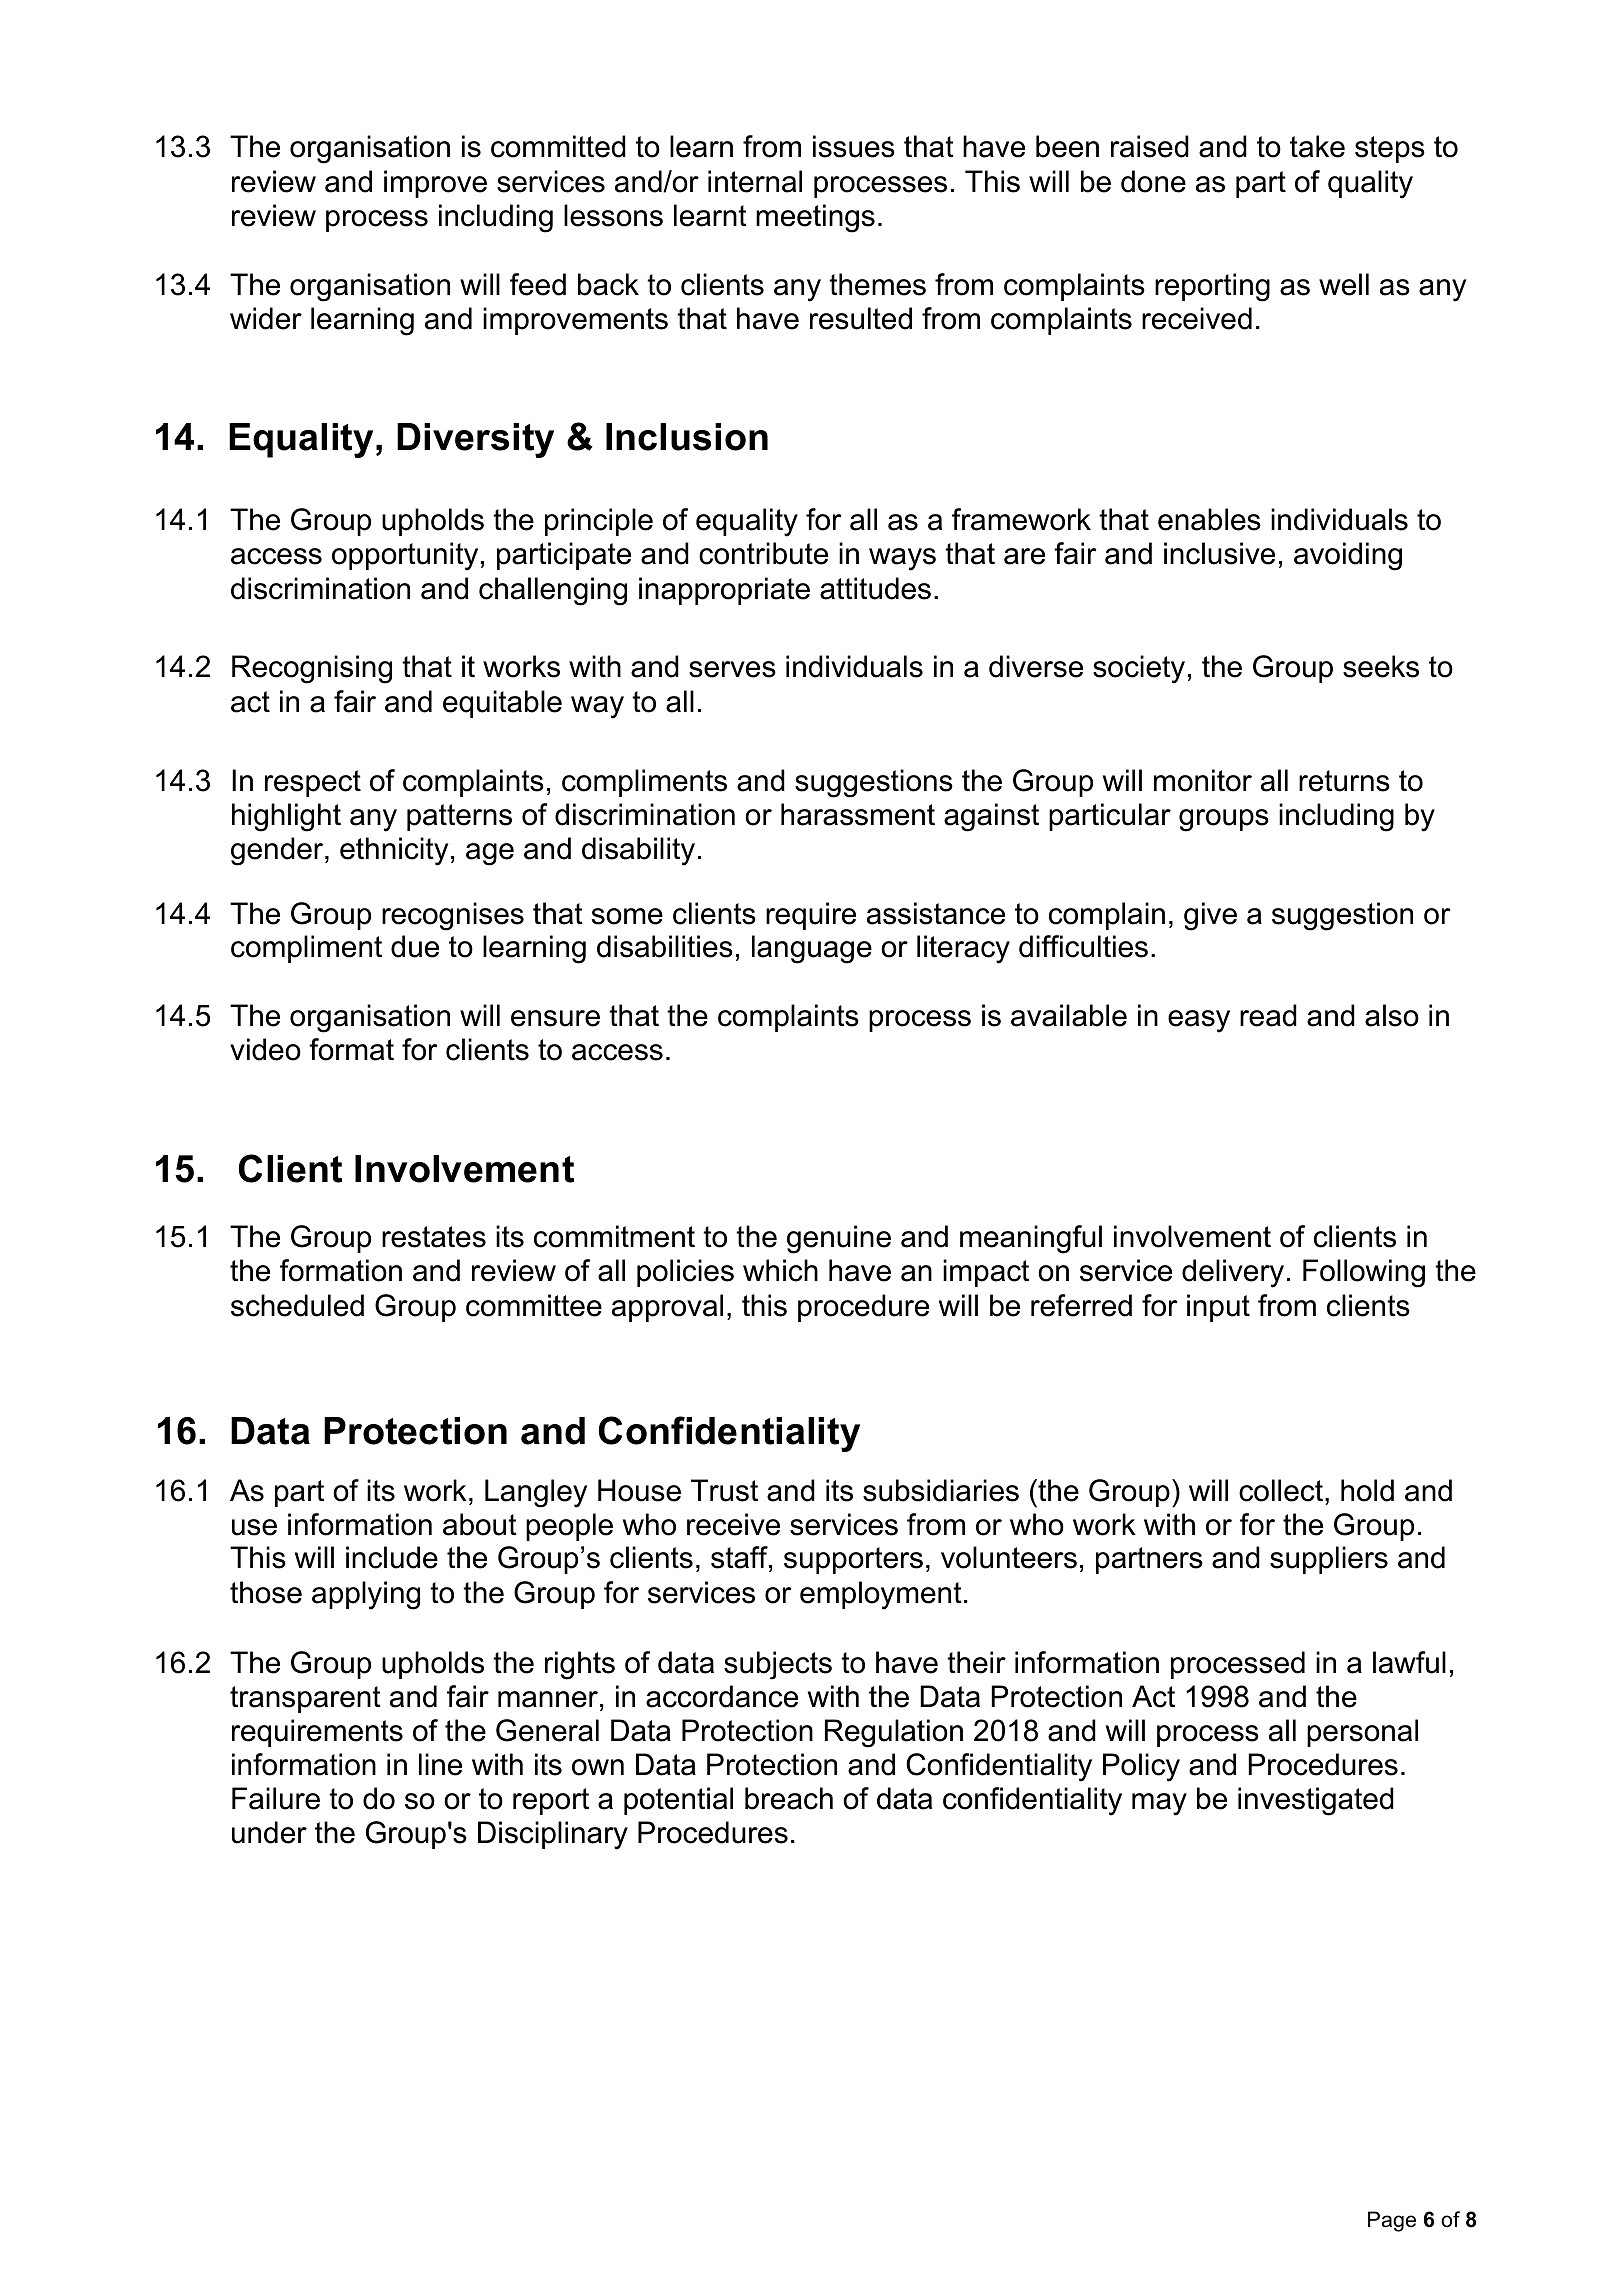 Image resolution: width=1611 pixels, height=2280 pixels. I want to click on breach, so click(789, 1798).
